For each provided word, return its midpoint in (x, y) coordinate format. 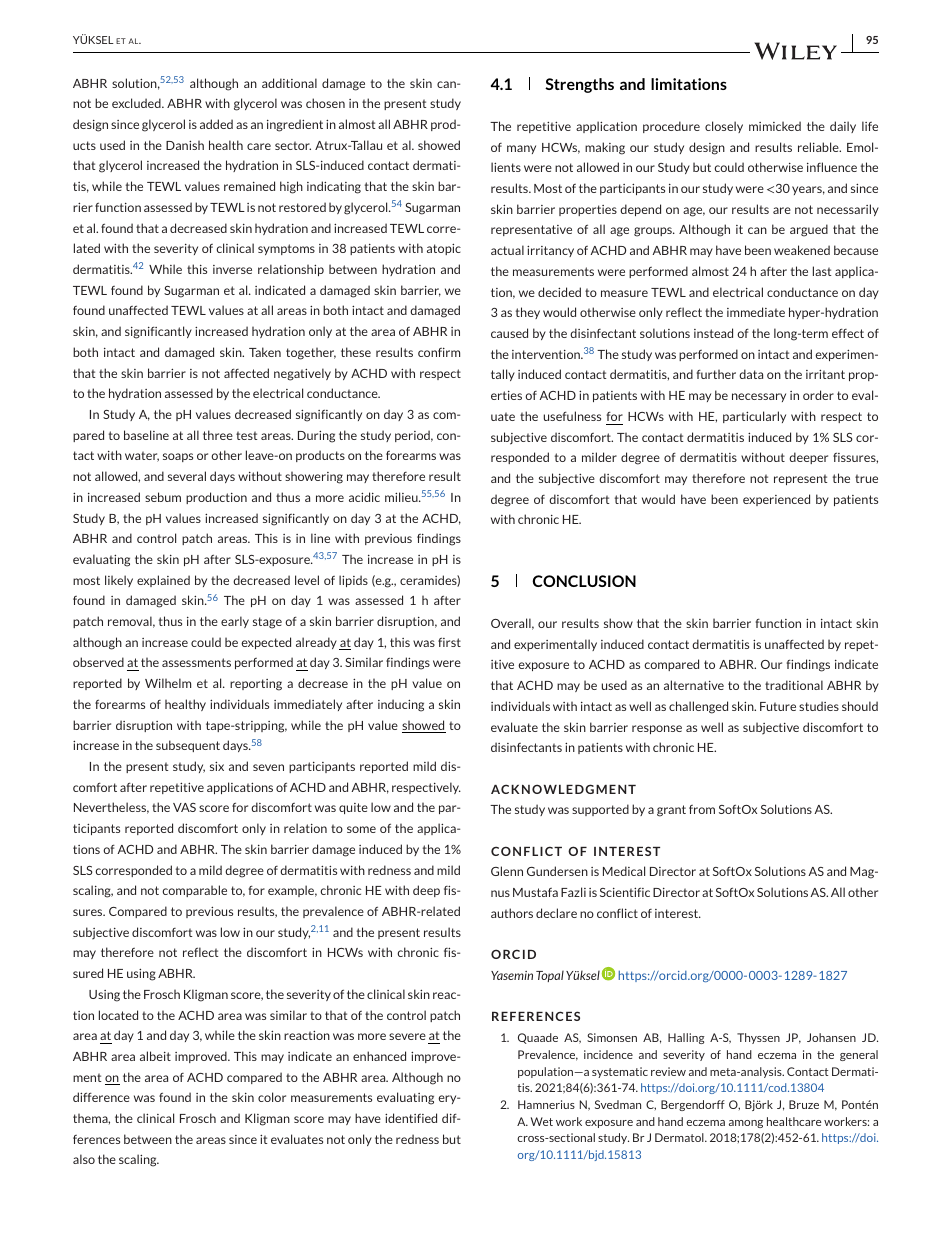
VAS (184, 807)
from (702, 809)
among (746, 1124)
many (521, 149)
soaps (178, 457)
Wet (542, 1121)
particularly (754, 417)
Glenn (507, 871)
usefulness (572, 416)
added (216, 124)
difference (101, 1097)
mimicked (775, 126)
